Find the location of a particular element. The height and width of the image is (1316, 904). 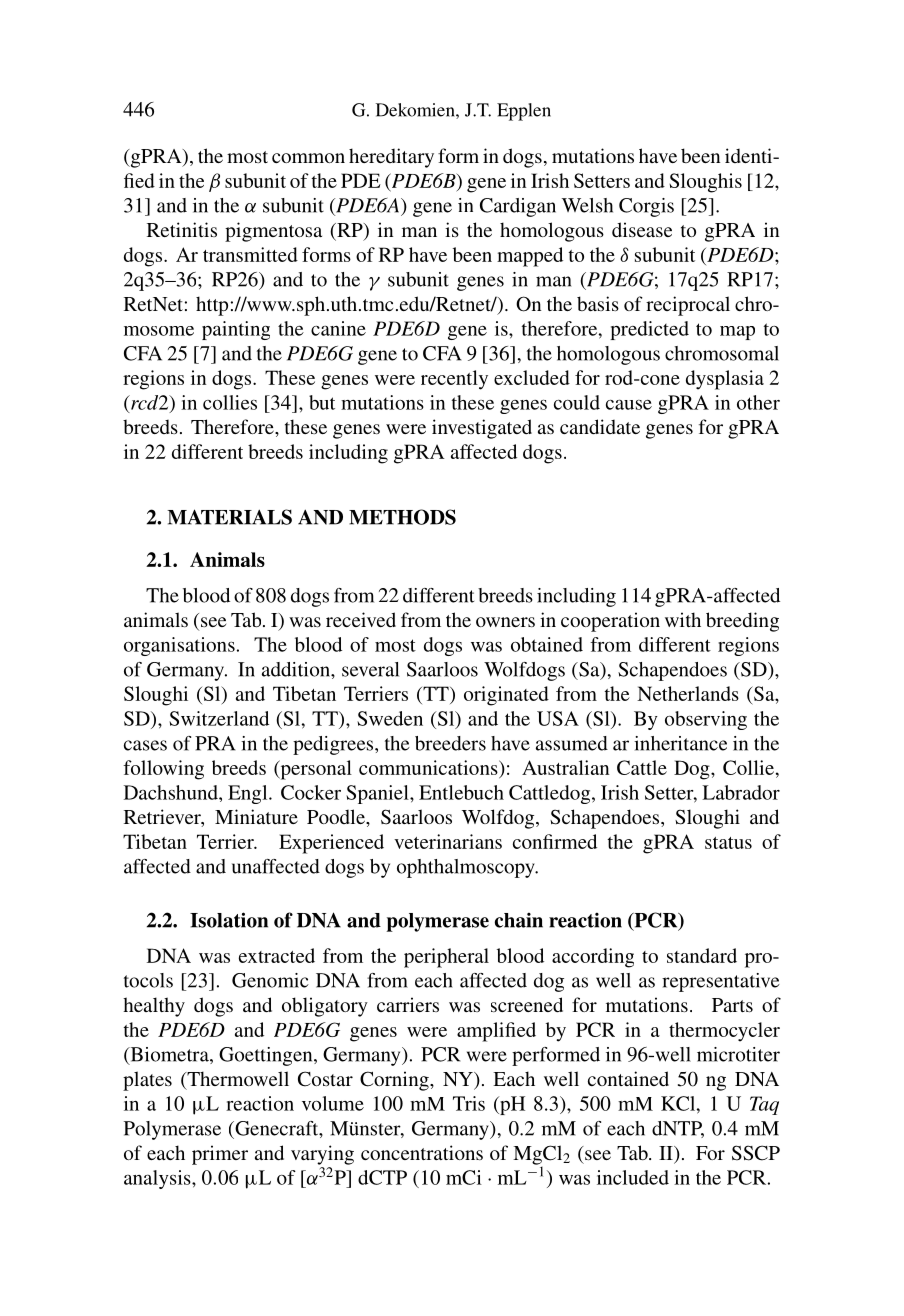

hereditary is located at coordinates (391, 158).
